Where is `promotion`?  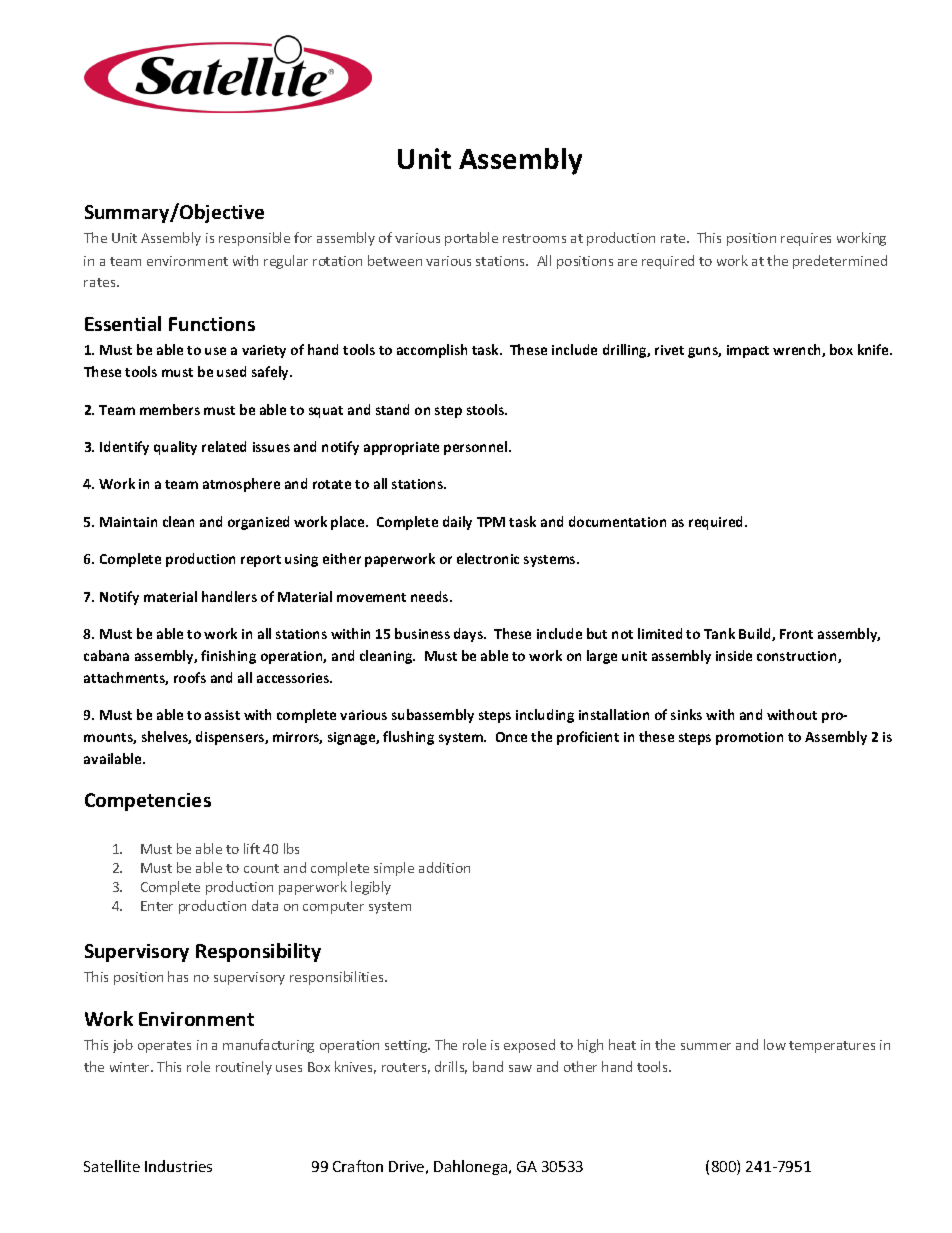
promotion is located at coordinates (749, 738).
